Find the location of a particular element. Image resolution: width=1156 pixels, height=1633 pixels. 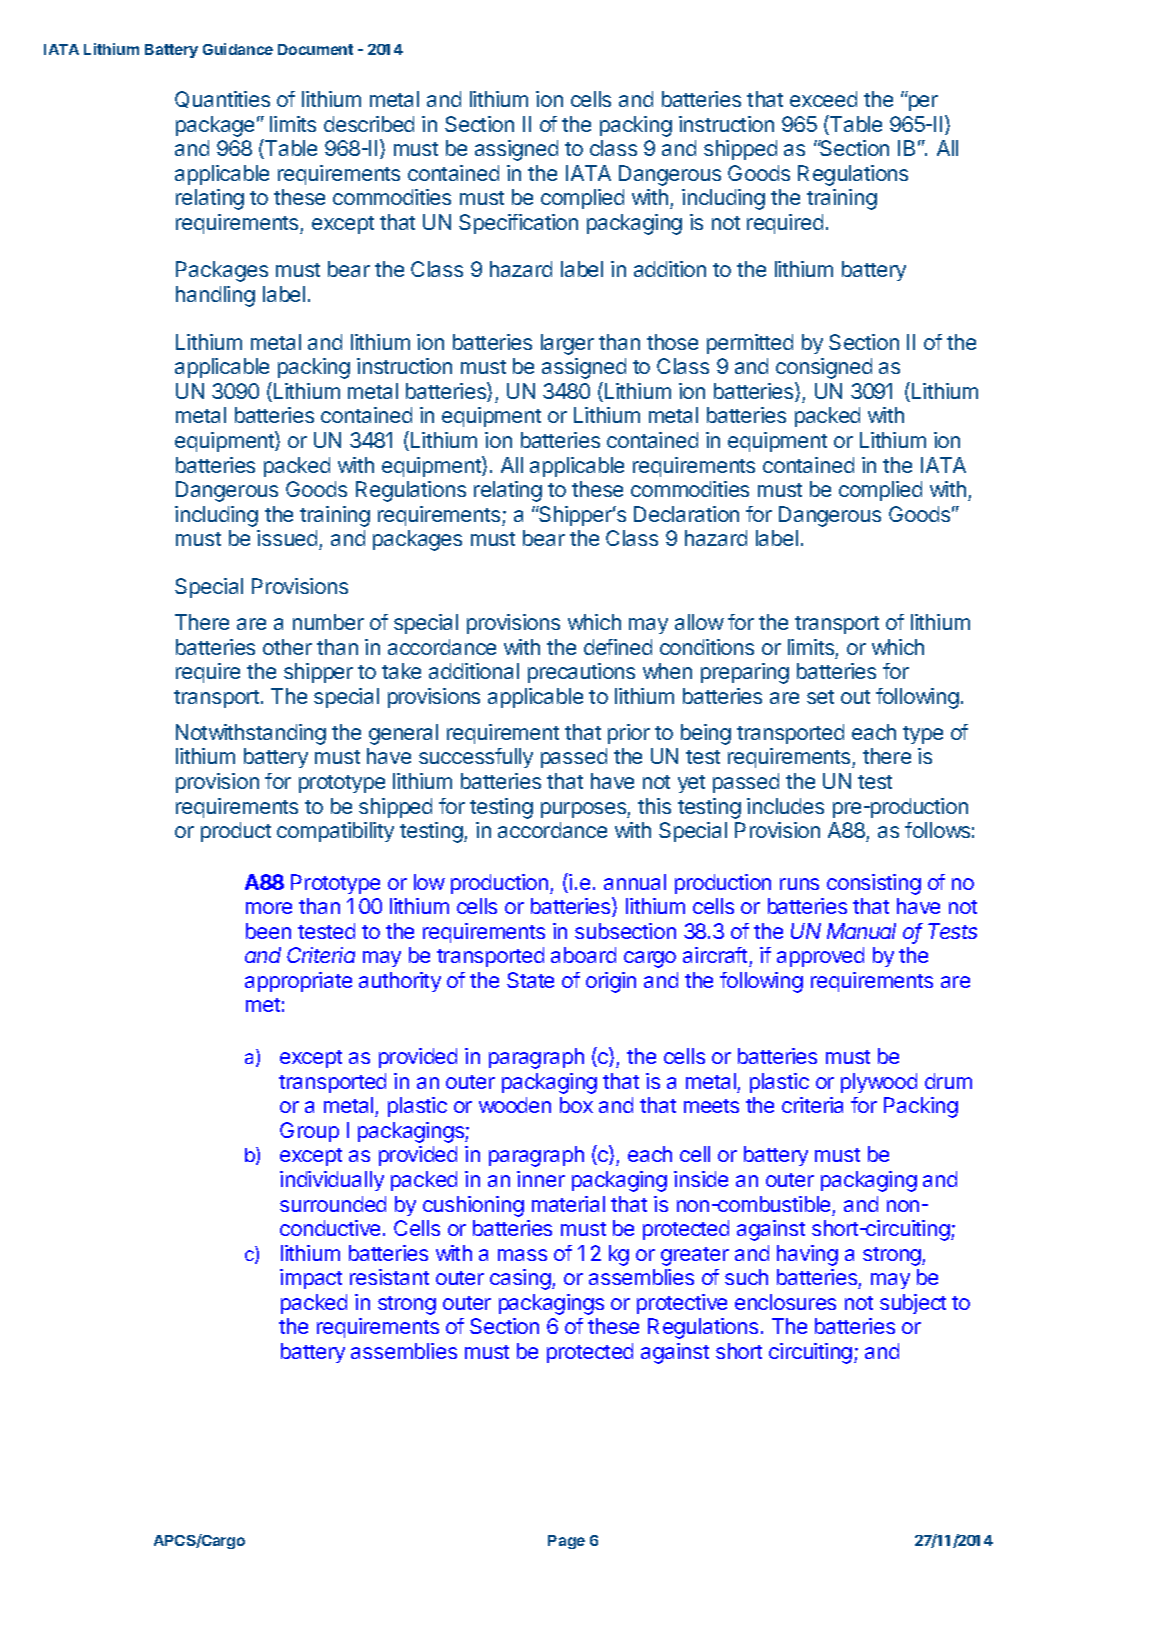

Document is located at coordinates (315, 49).
